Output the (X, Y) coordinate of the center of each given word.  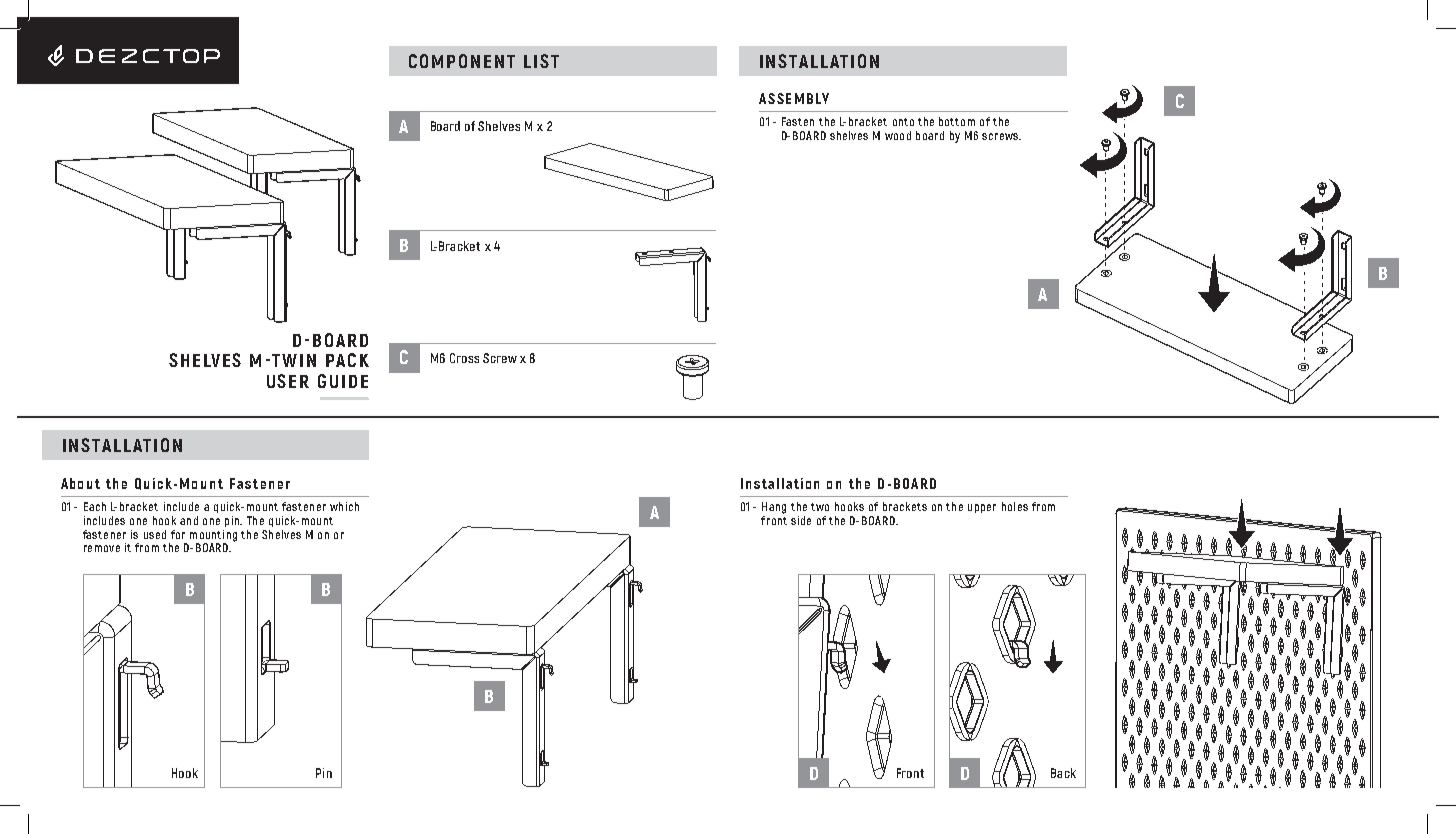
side (801, 520)
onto (903, 122)
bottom (957, 121)
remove (102, 548)
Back (1063, 773)
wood (898, 135)
